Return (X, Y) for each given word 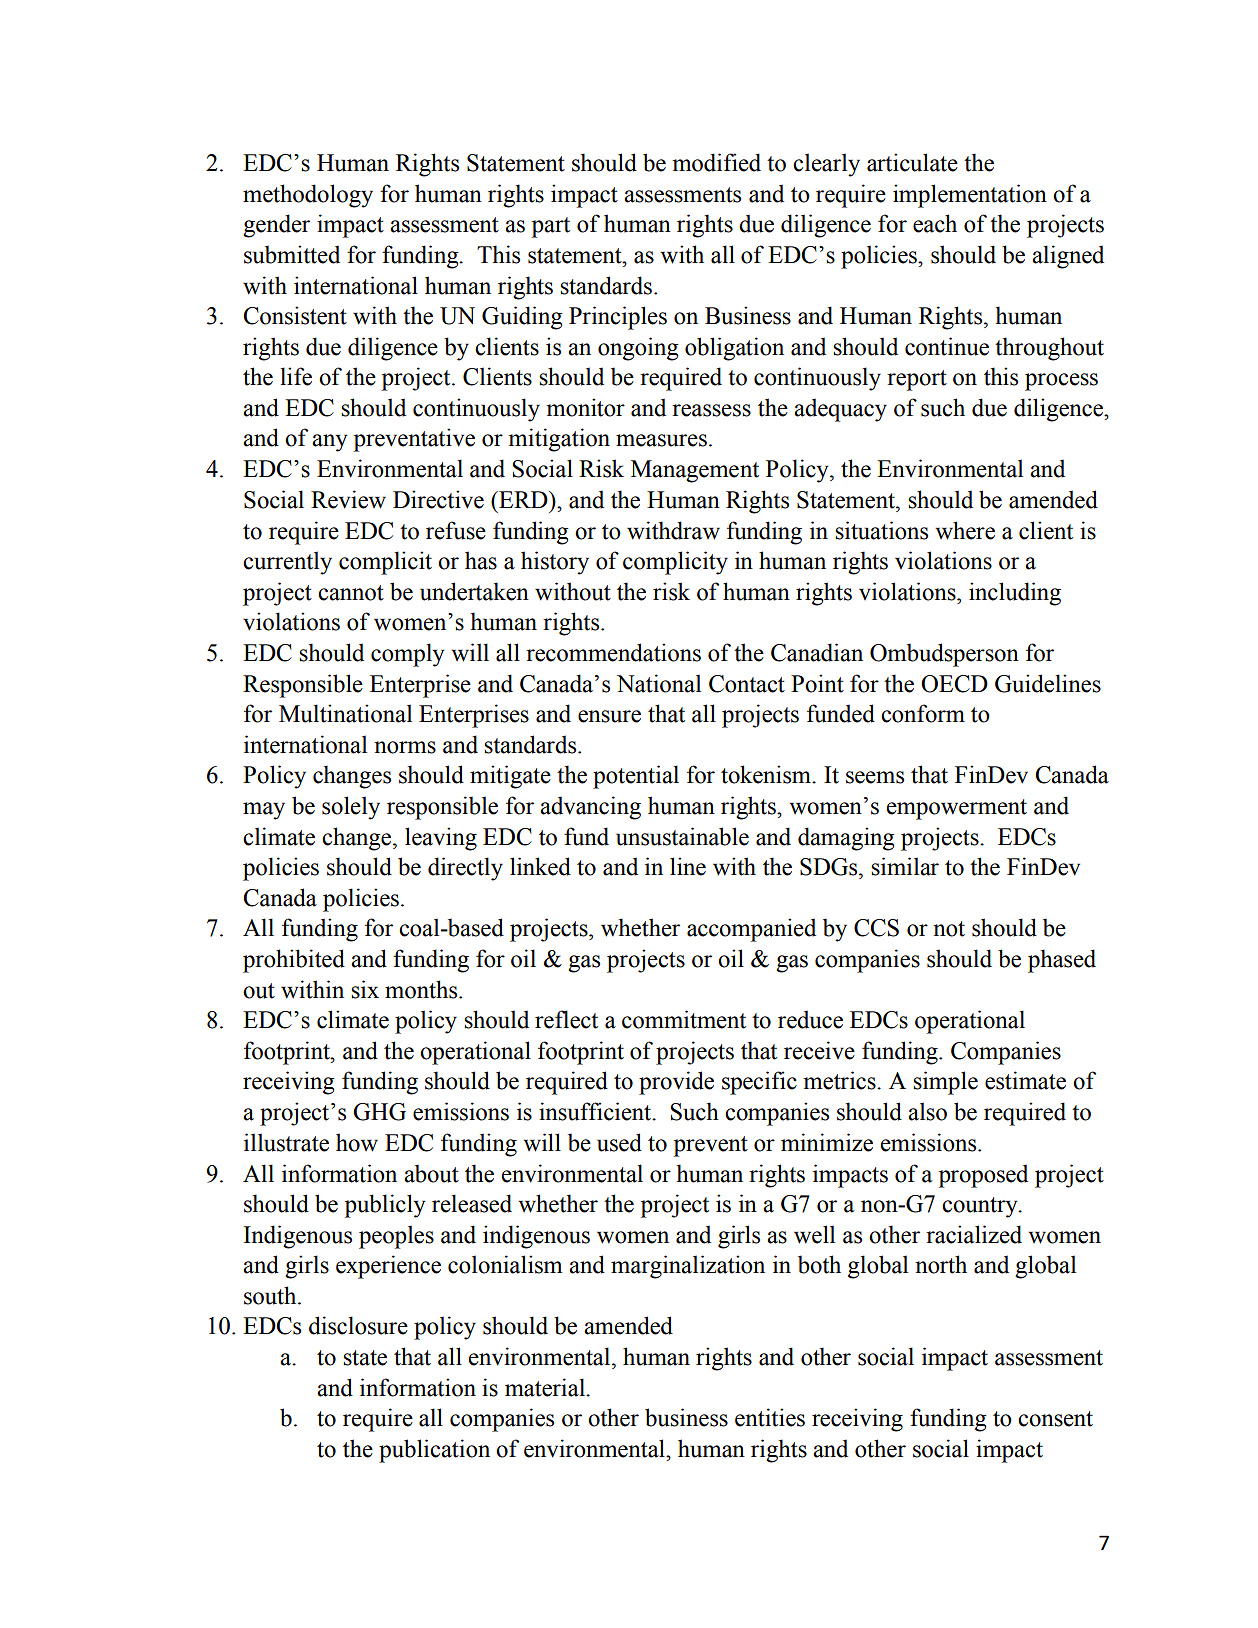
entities (770, 1417)
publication (434, 1451)
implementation (970, 196)
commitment (684, 1019)
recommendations (613, 652)
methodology (308, 196)
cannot (351, 593)
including (1015, 594)
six (365, 989)
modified (716, 162)
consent (1055, 1419)
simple (945, 1083)
